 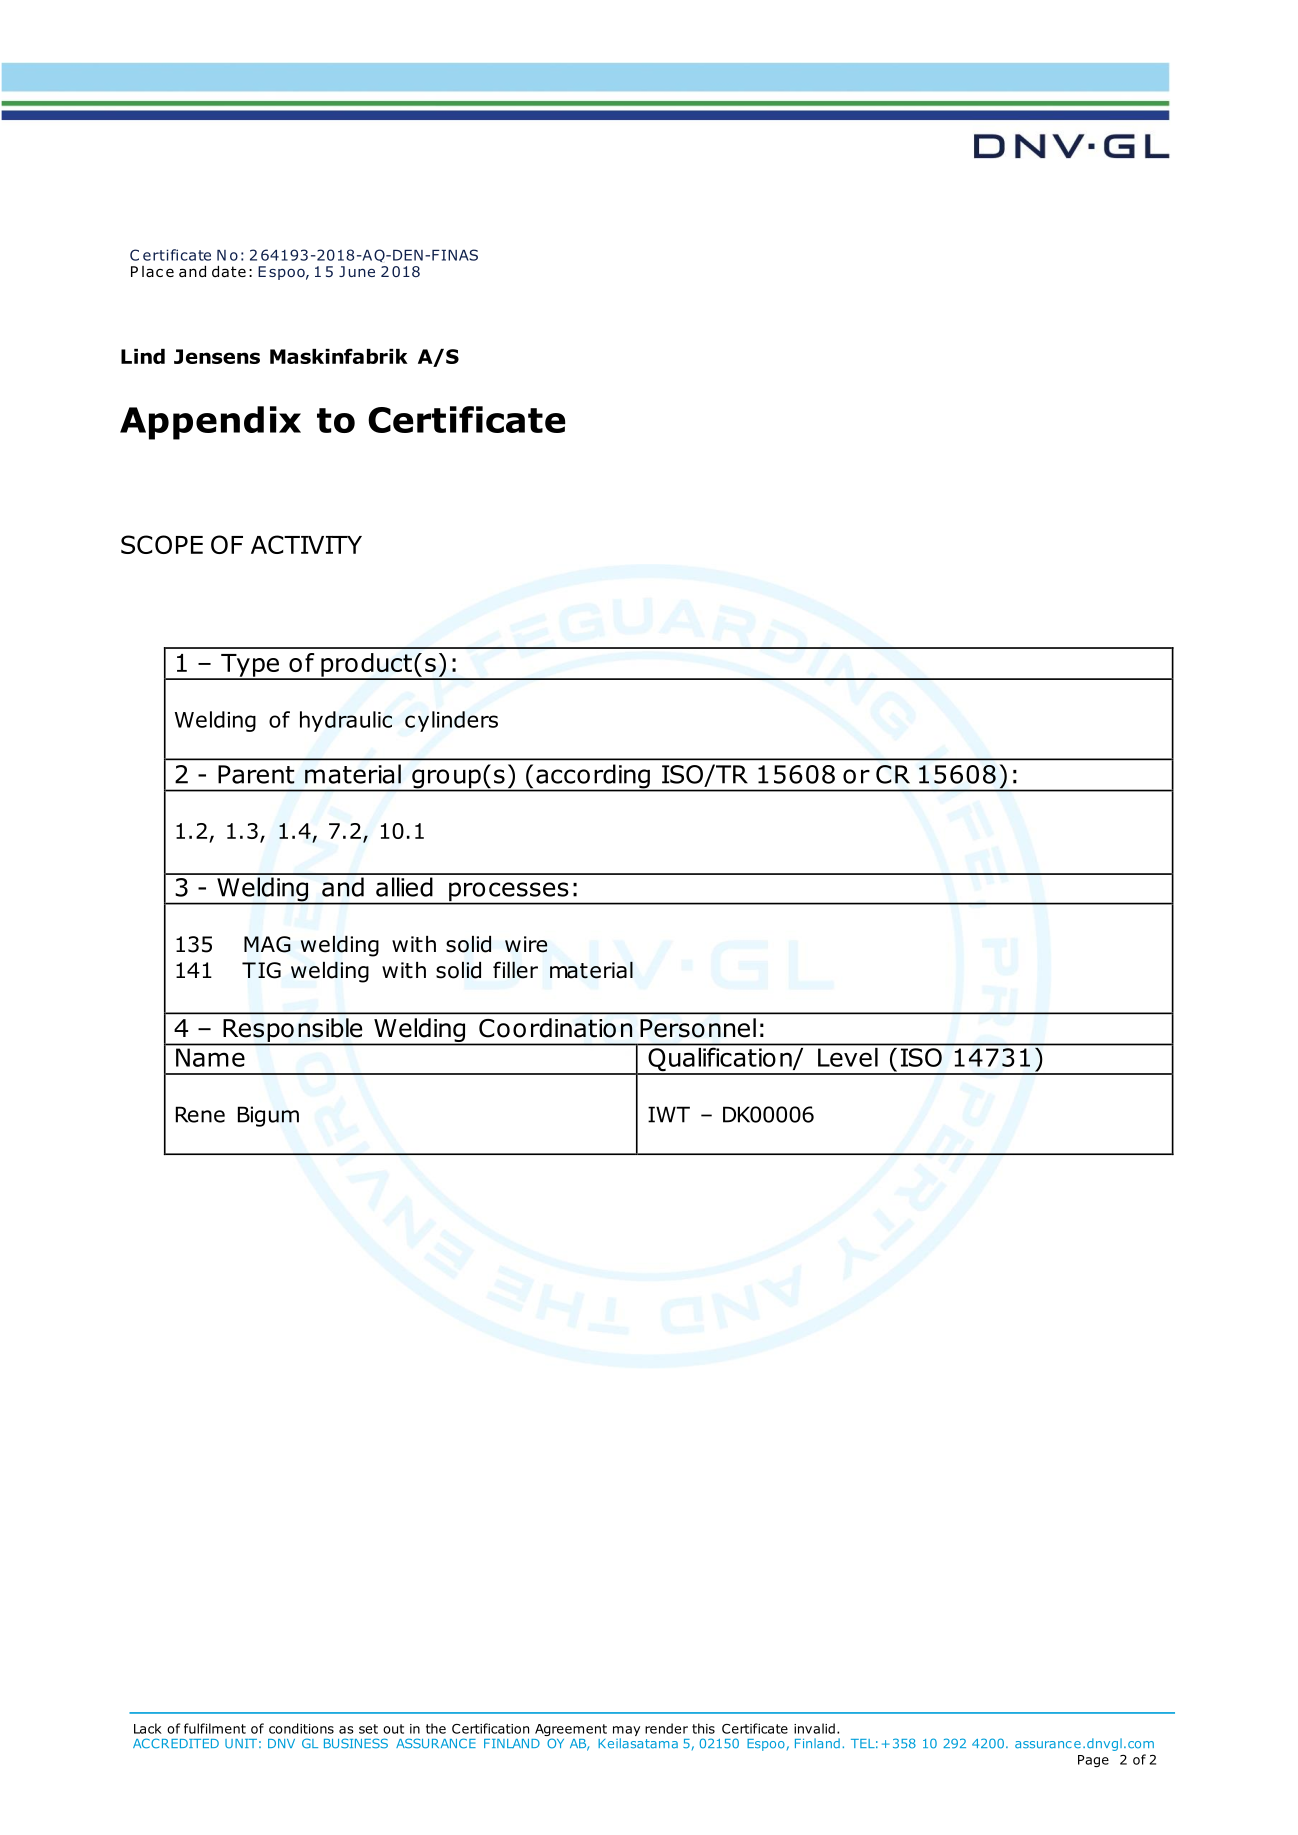 I want to click on TIG, so click(x=261, y=970).
